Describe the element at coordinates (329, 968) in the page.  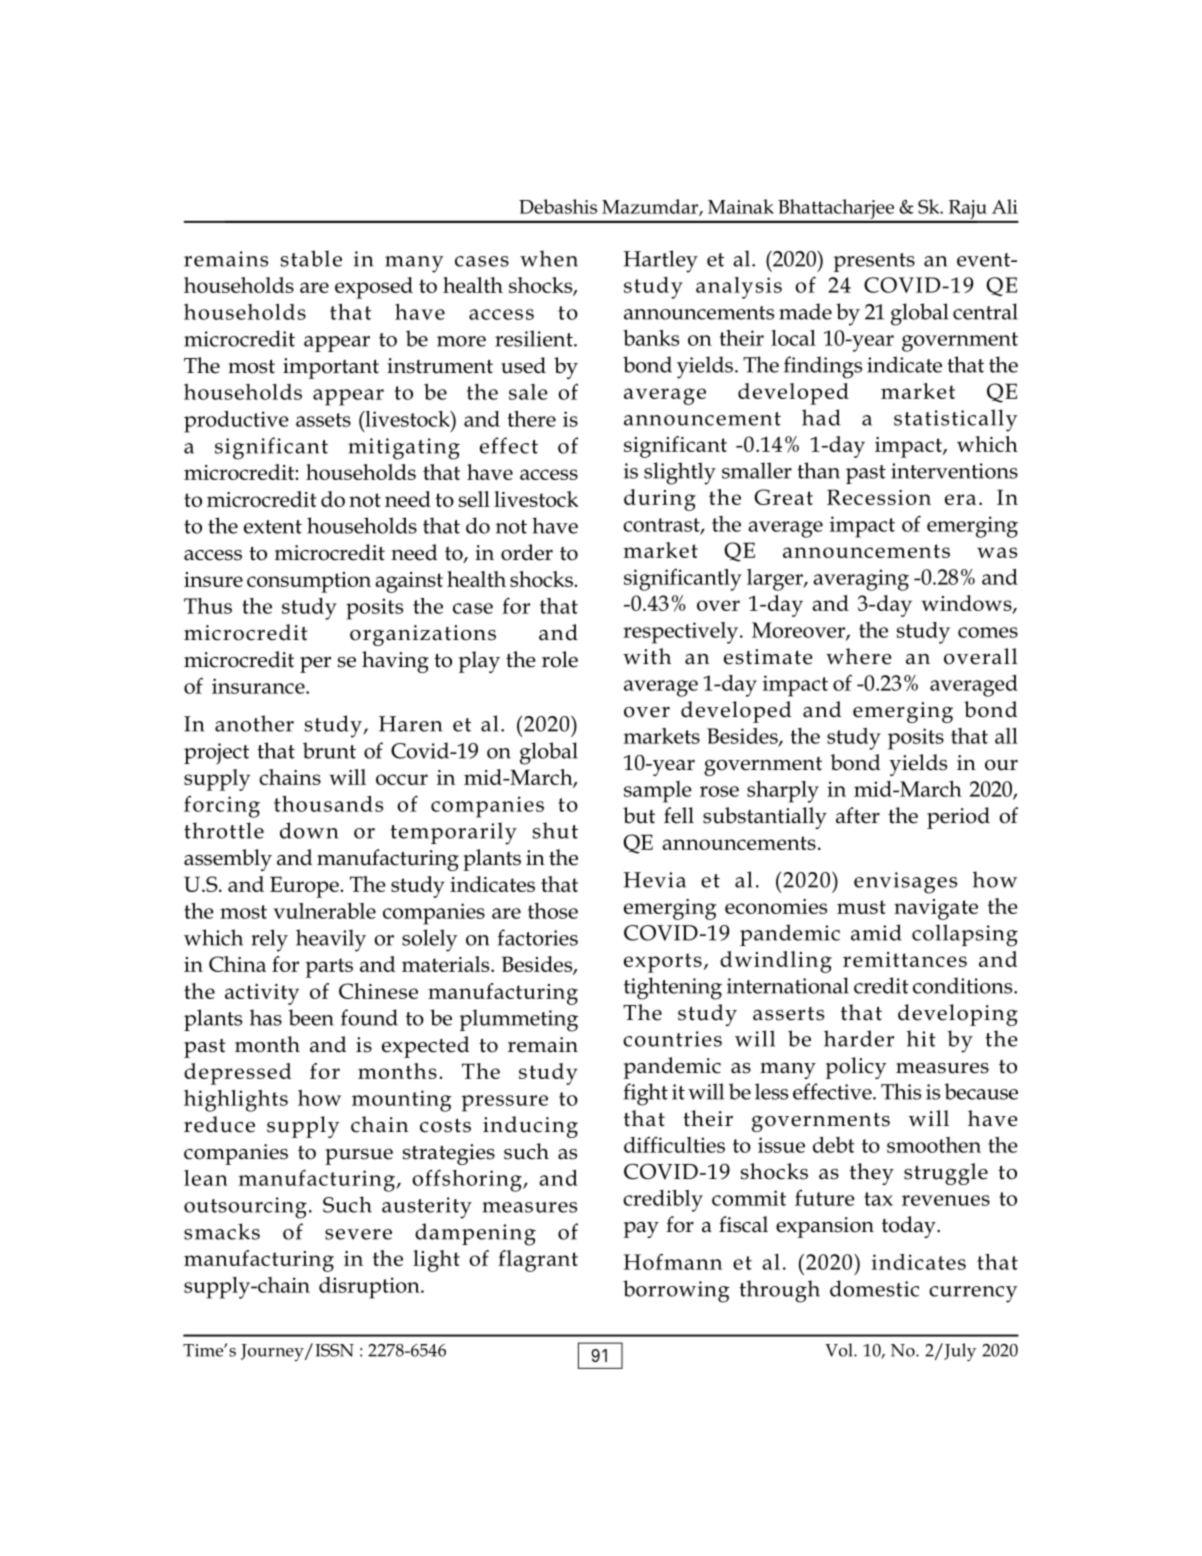
I see `parts` at that location.
